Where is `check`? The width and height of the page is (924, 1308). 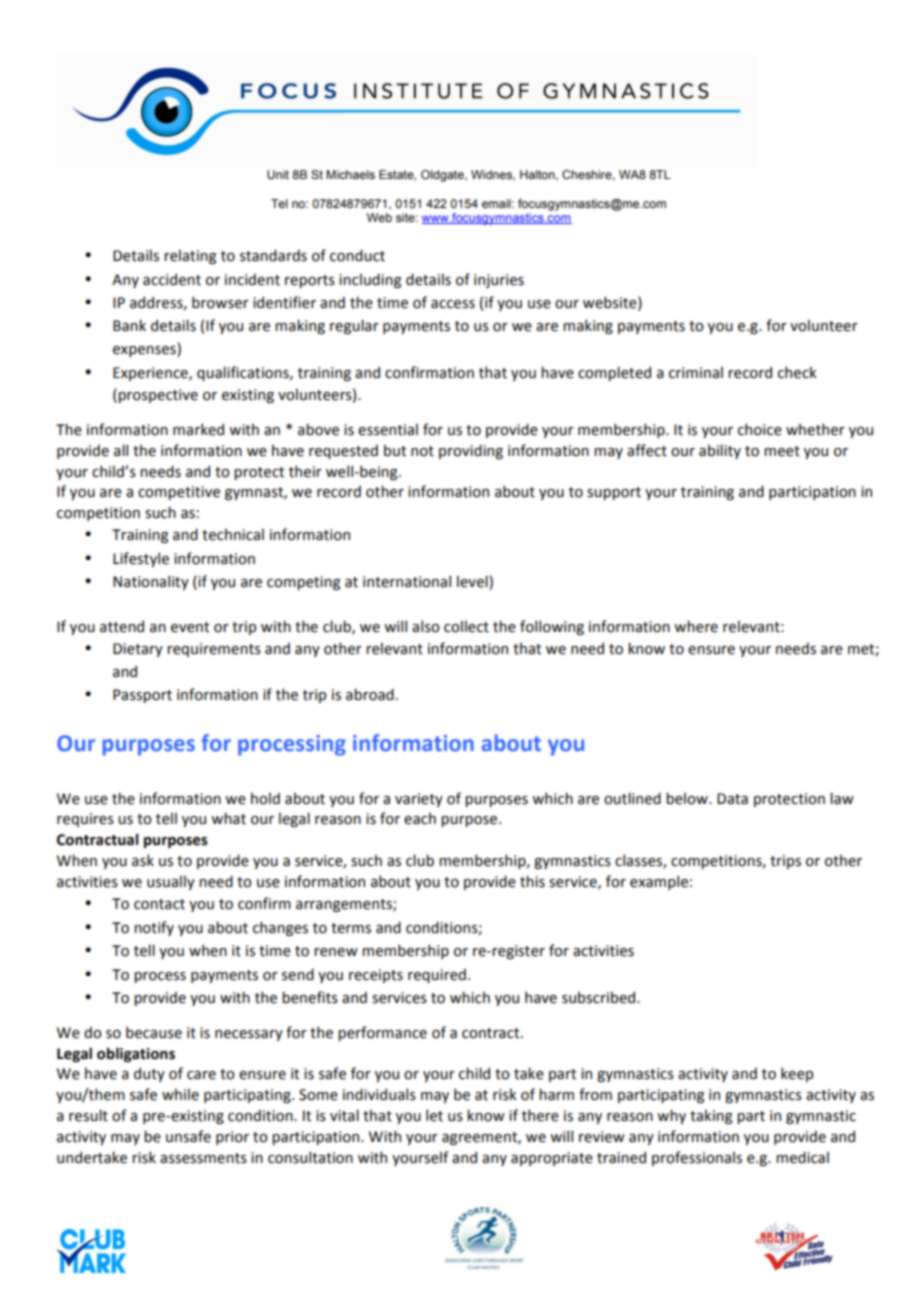
check is located at coordinates (797, 372).
